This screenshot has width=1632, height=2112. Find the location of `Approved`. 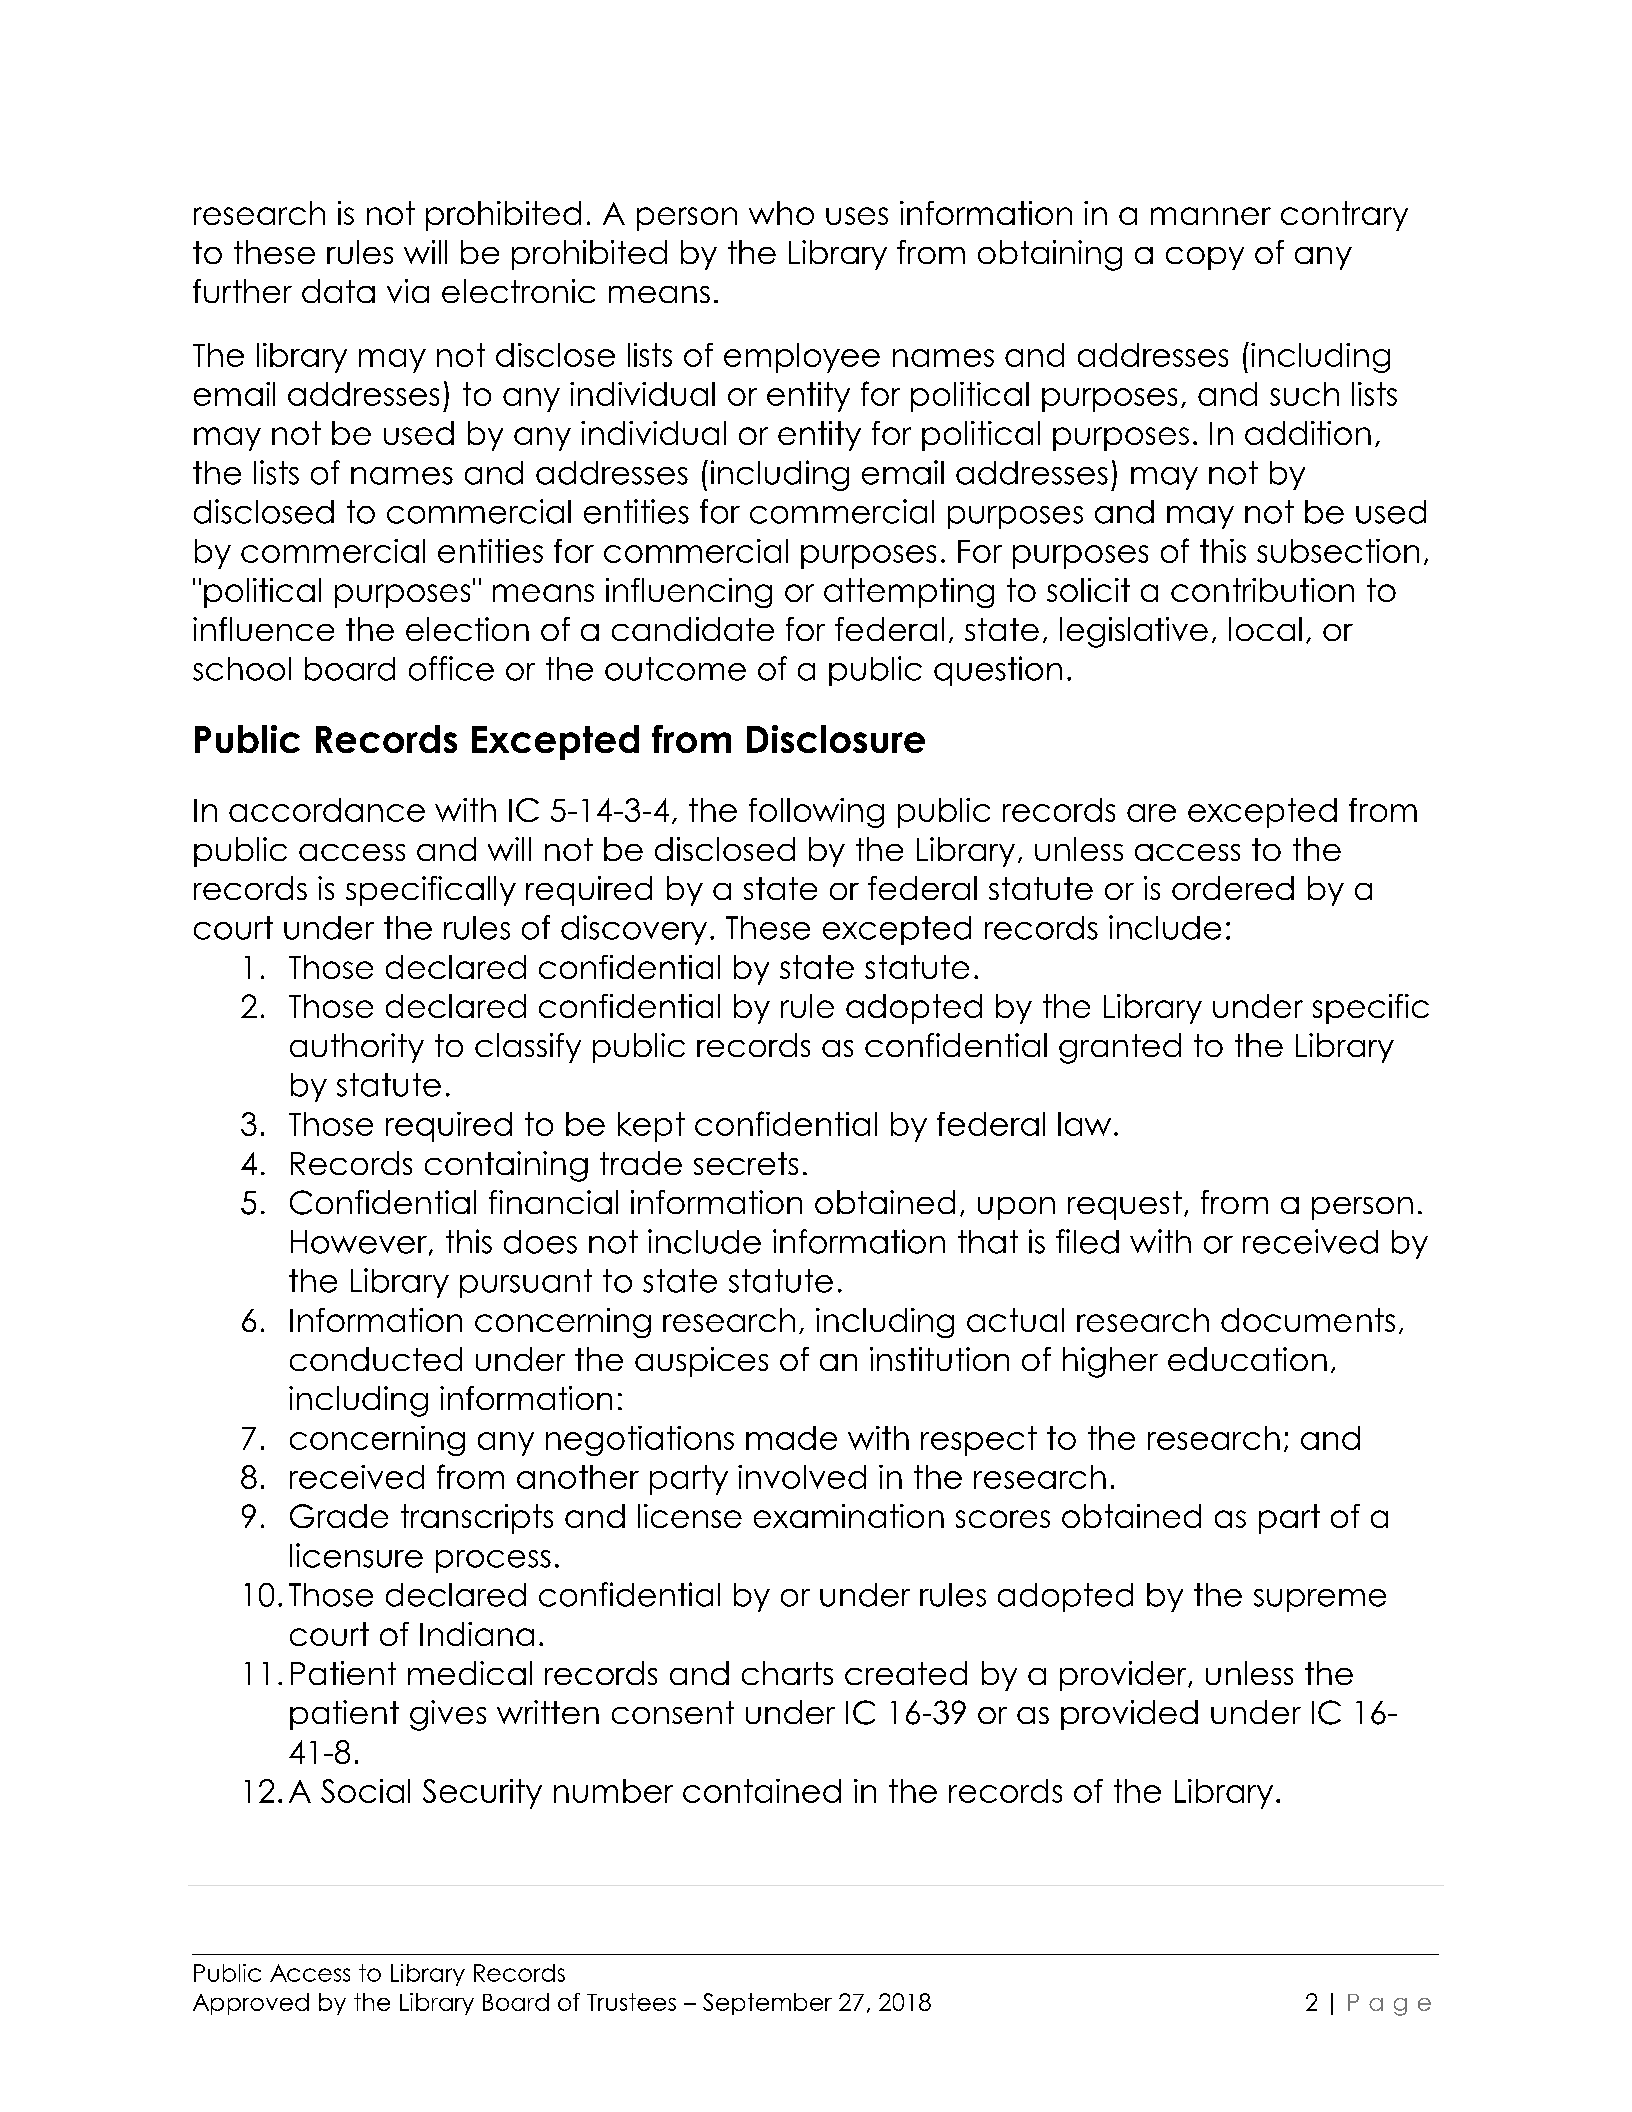

Approved is located at coordinates (251, 2004).
